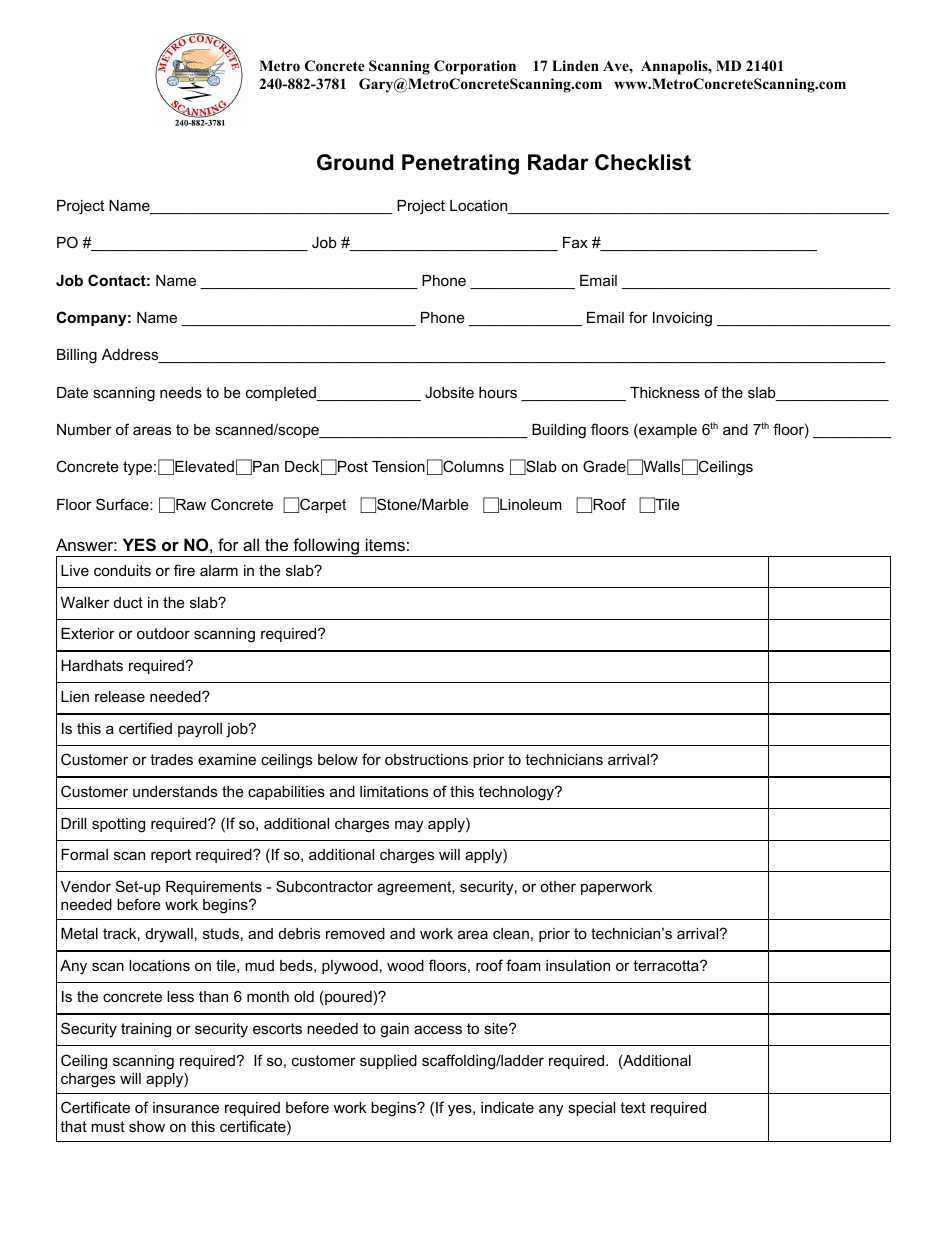 This document has width=952, height=1233. I want to click on trades, so click(171, 759).
